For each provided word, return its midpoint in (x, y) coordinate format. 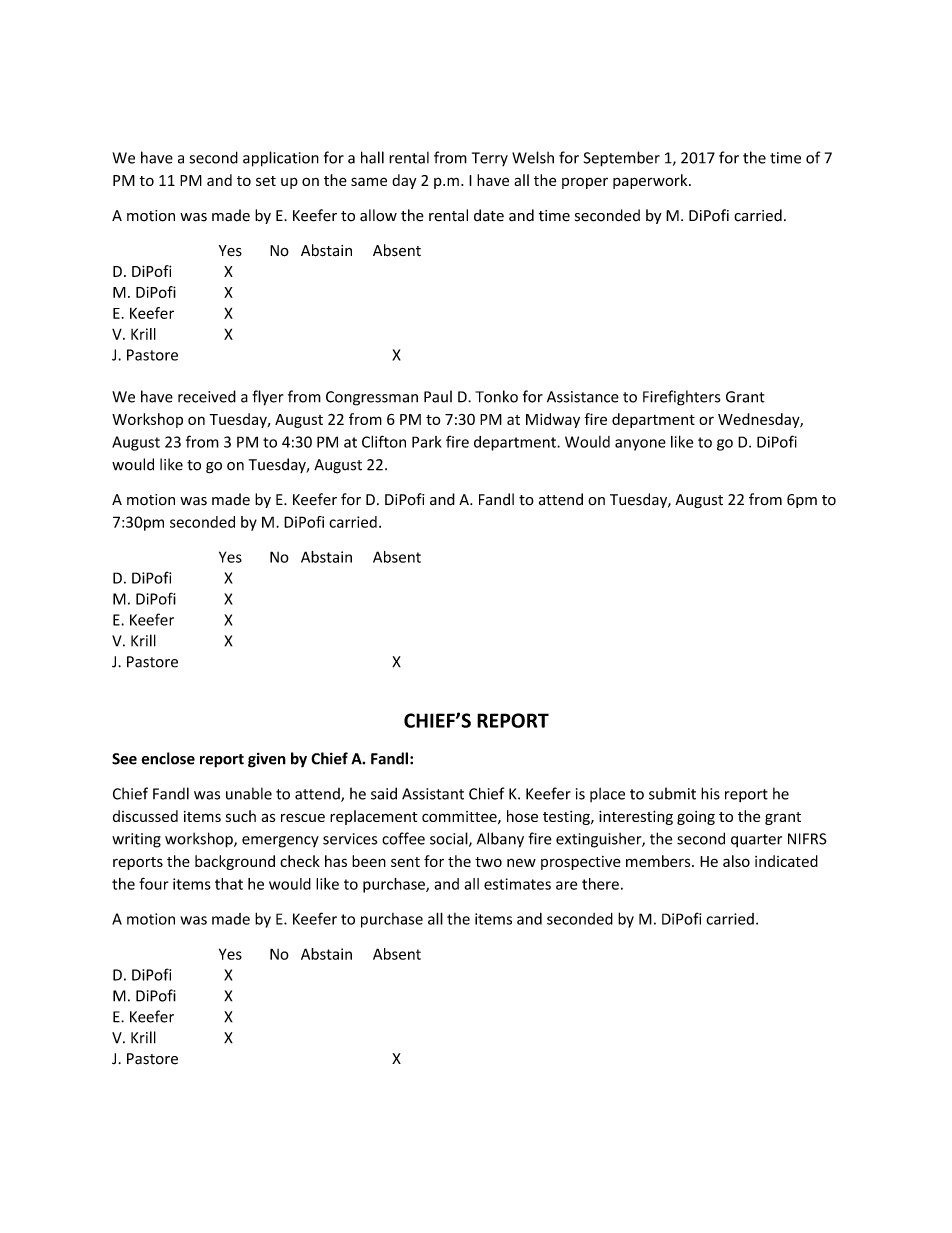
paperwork (651, 181)
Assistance (583, 397)
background (235, 862)
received (207, 396)
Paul (438, 396)
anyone (640, 445)
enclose (168, 758)
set (266, 181)
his (710, 793)
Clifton (384, 441)
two (488, 862)
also (736, 861)
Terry (490, 159)
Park (427, 442)
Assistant (433, 794)
